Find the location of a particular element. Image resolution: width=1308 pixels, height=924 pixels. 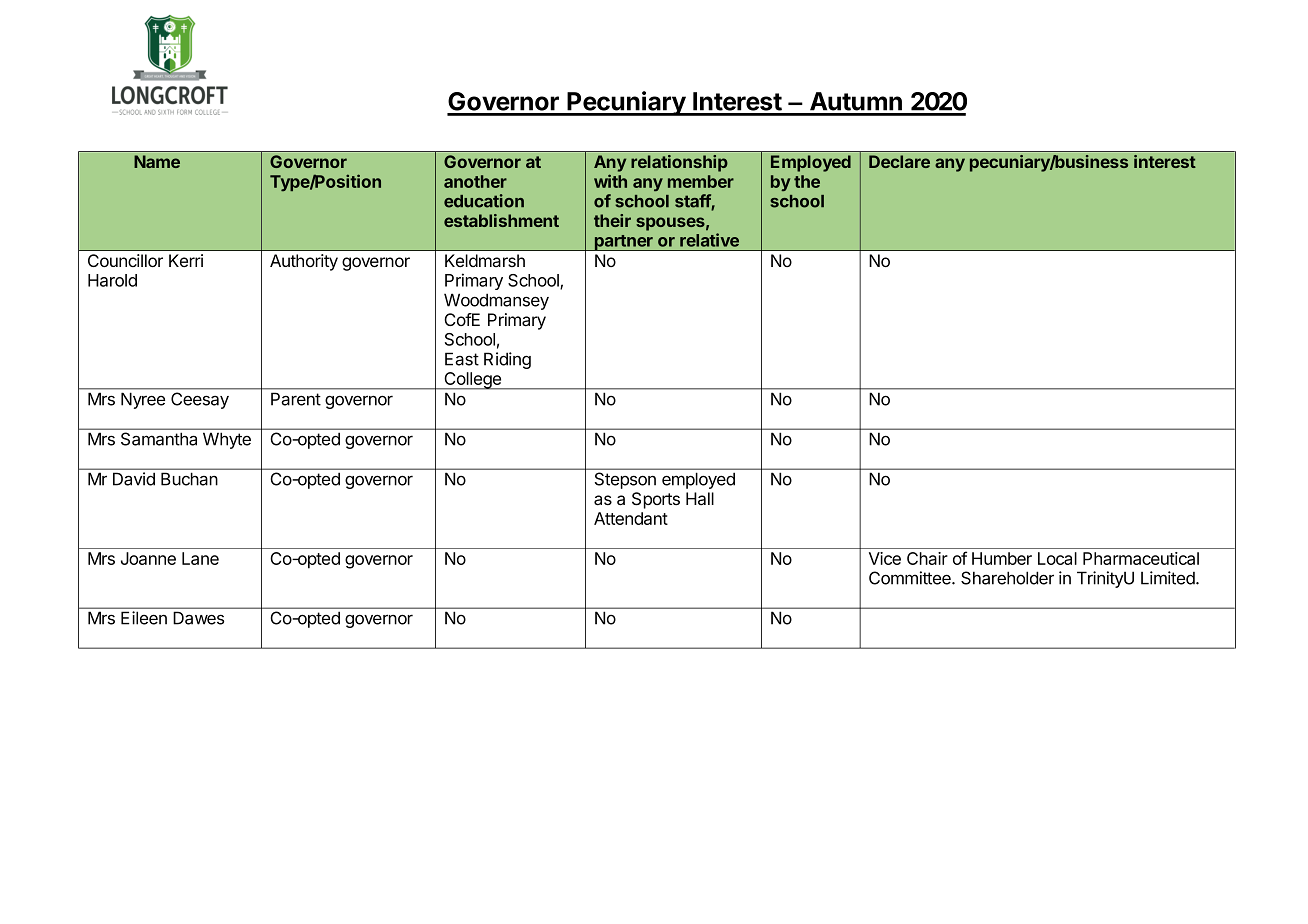

College is located at coordinates (473, 381).
